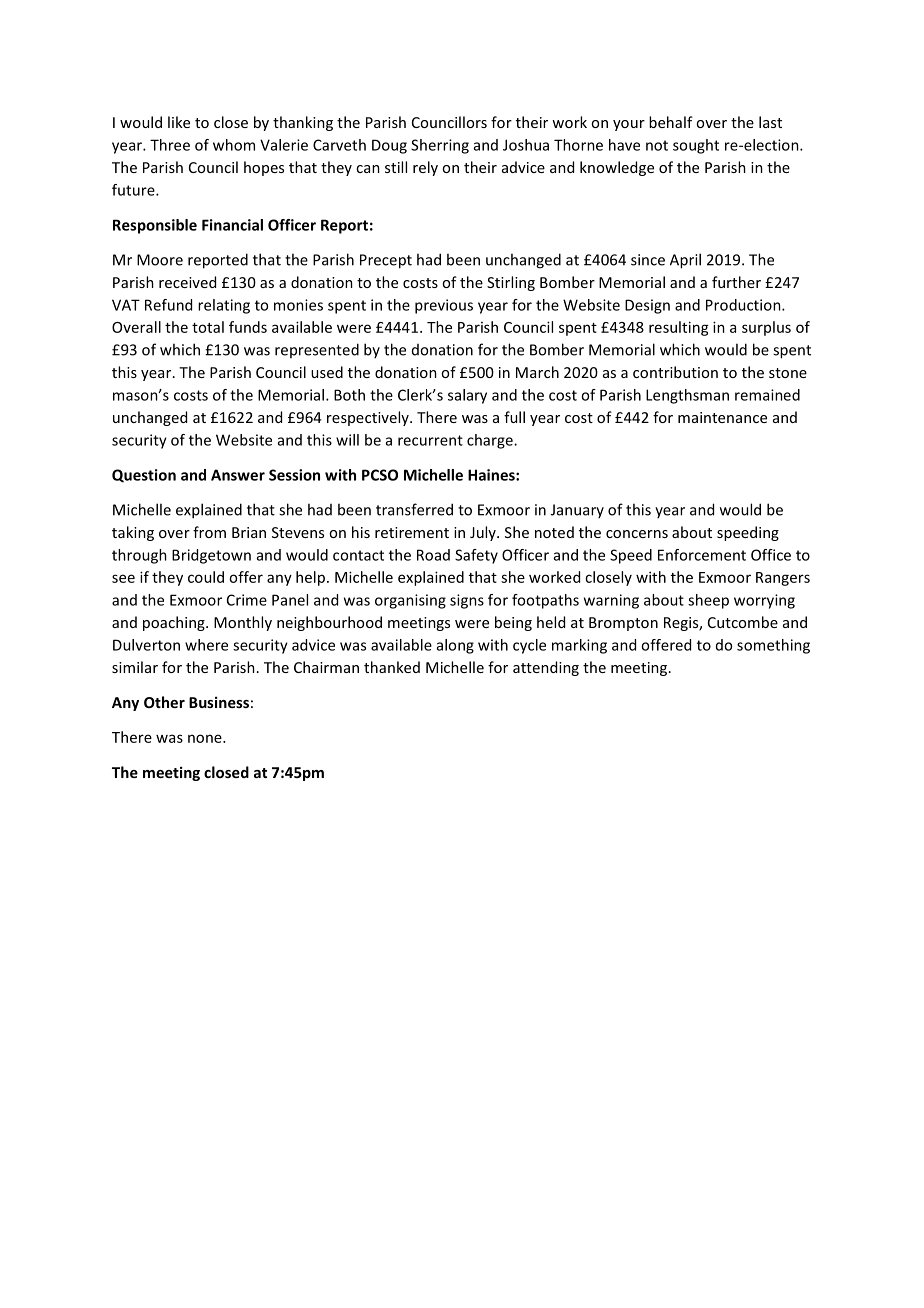  Describe the element at coordinates (238, 475) in the screenshot. I see `Answer` at that location.
